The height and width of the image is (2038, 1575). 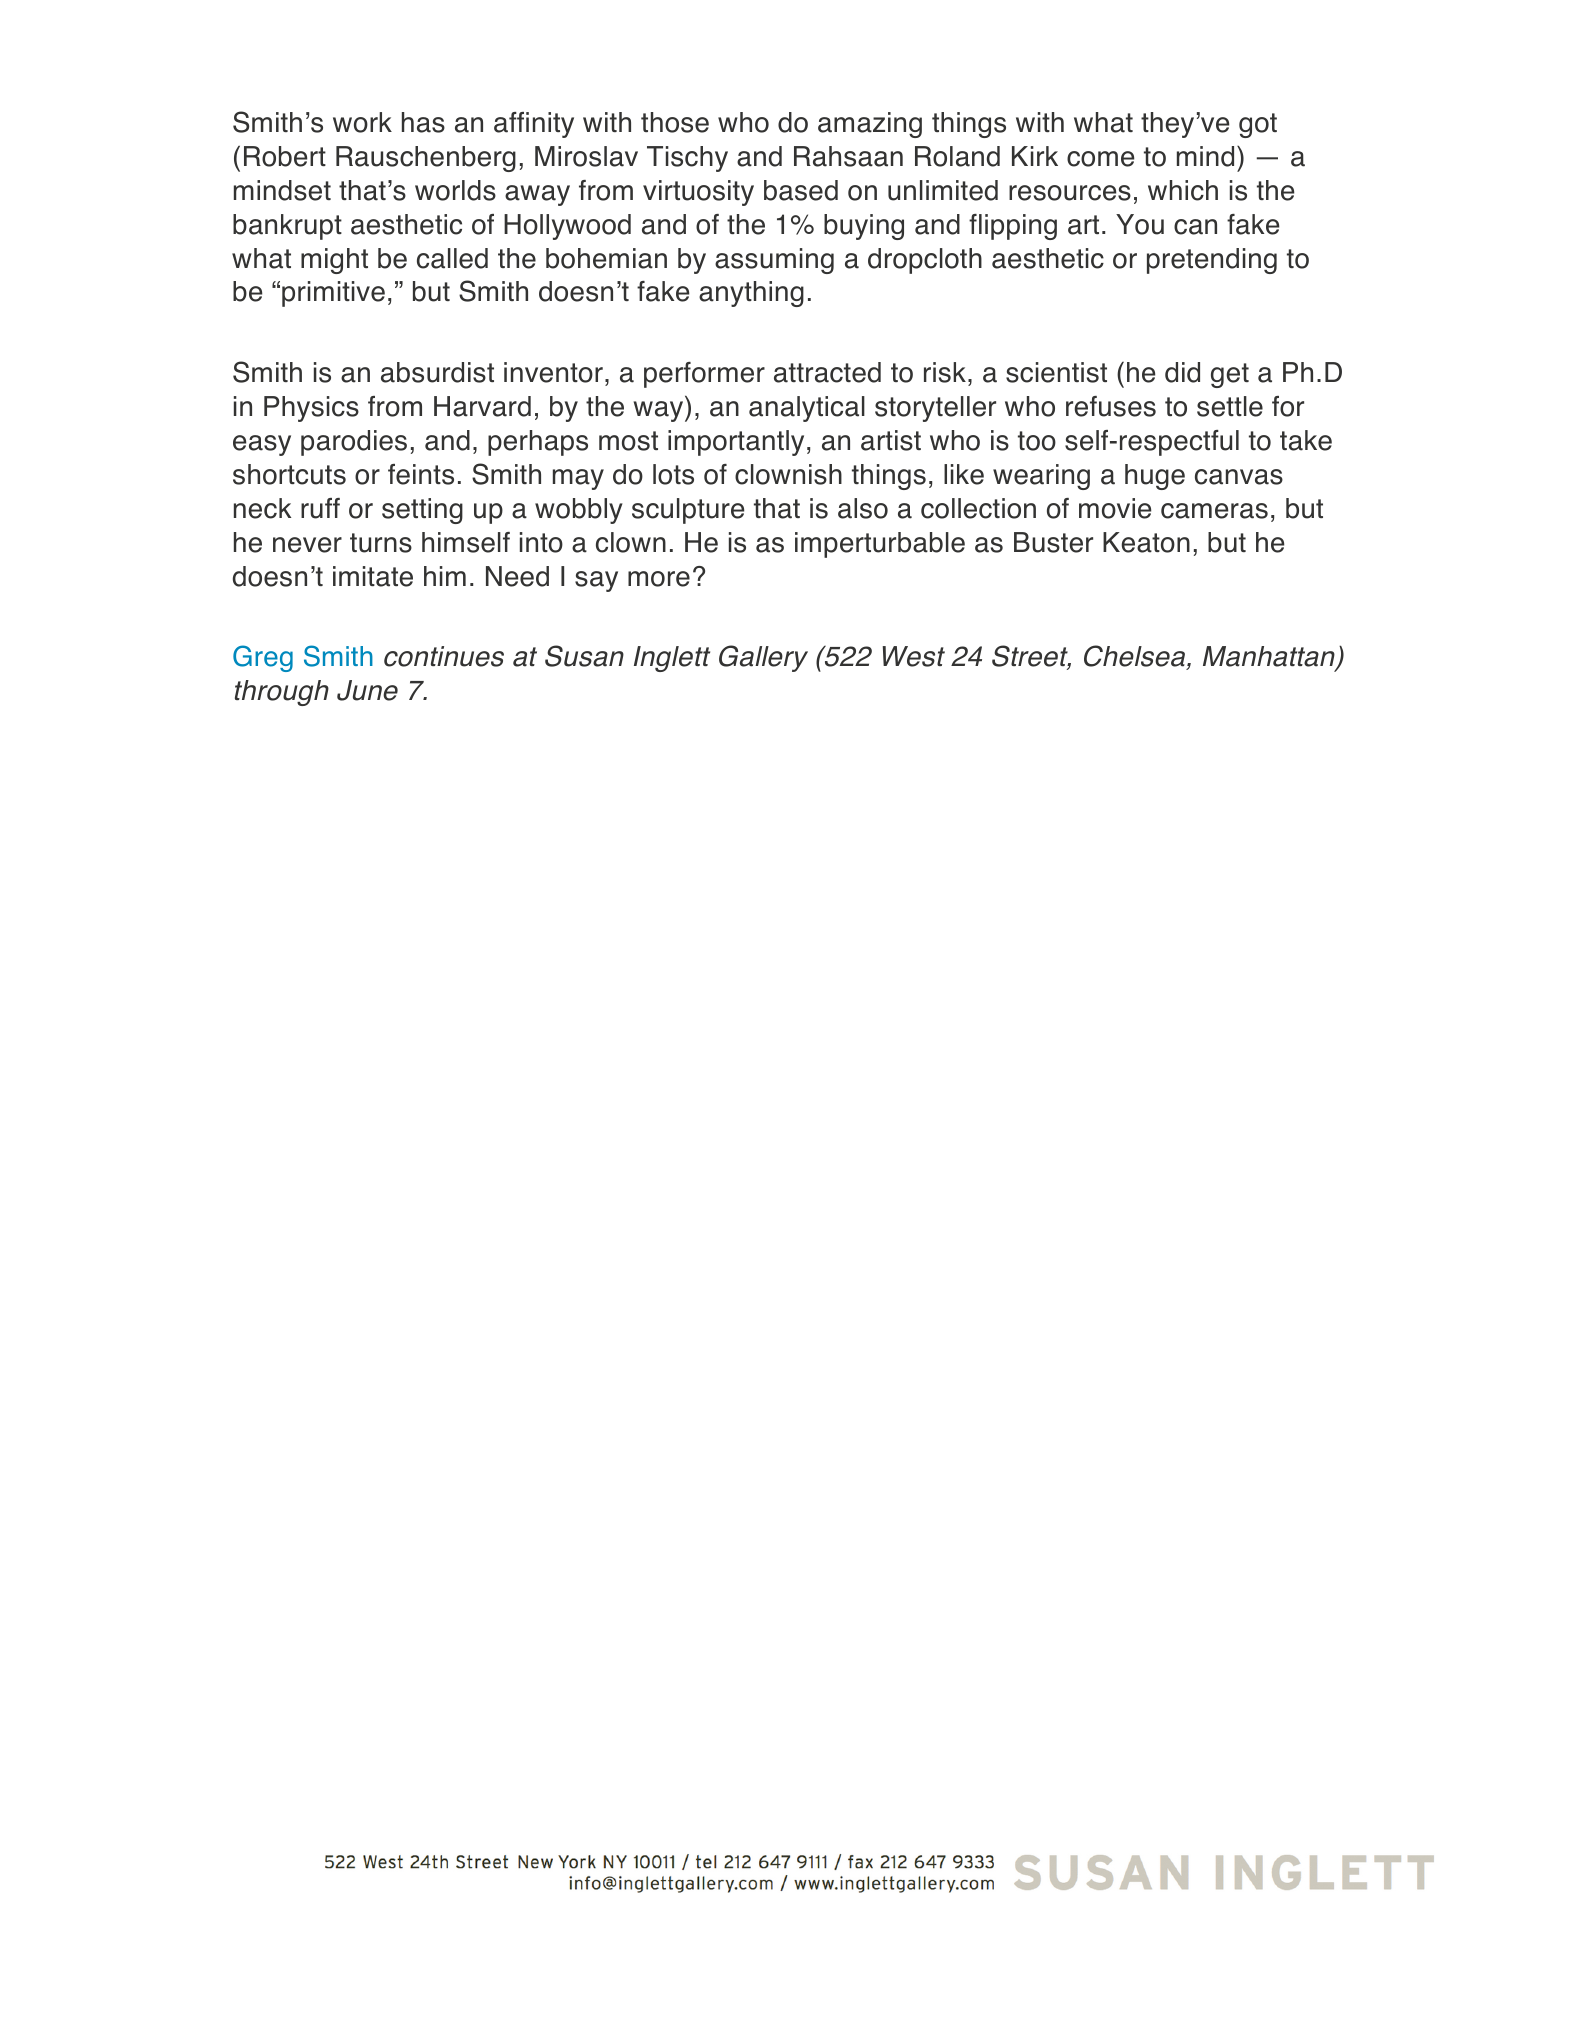 I want to click on got, so click(x=1258, y=125).
